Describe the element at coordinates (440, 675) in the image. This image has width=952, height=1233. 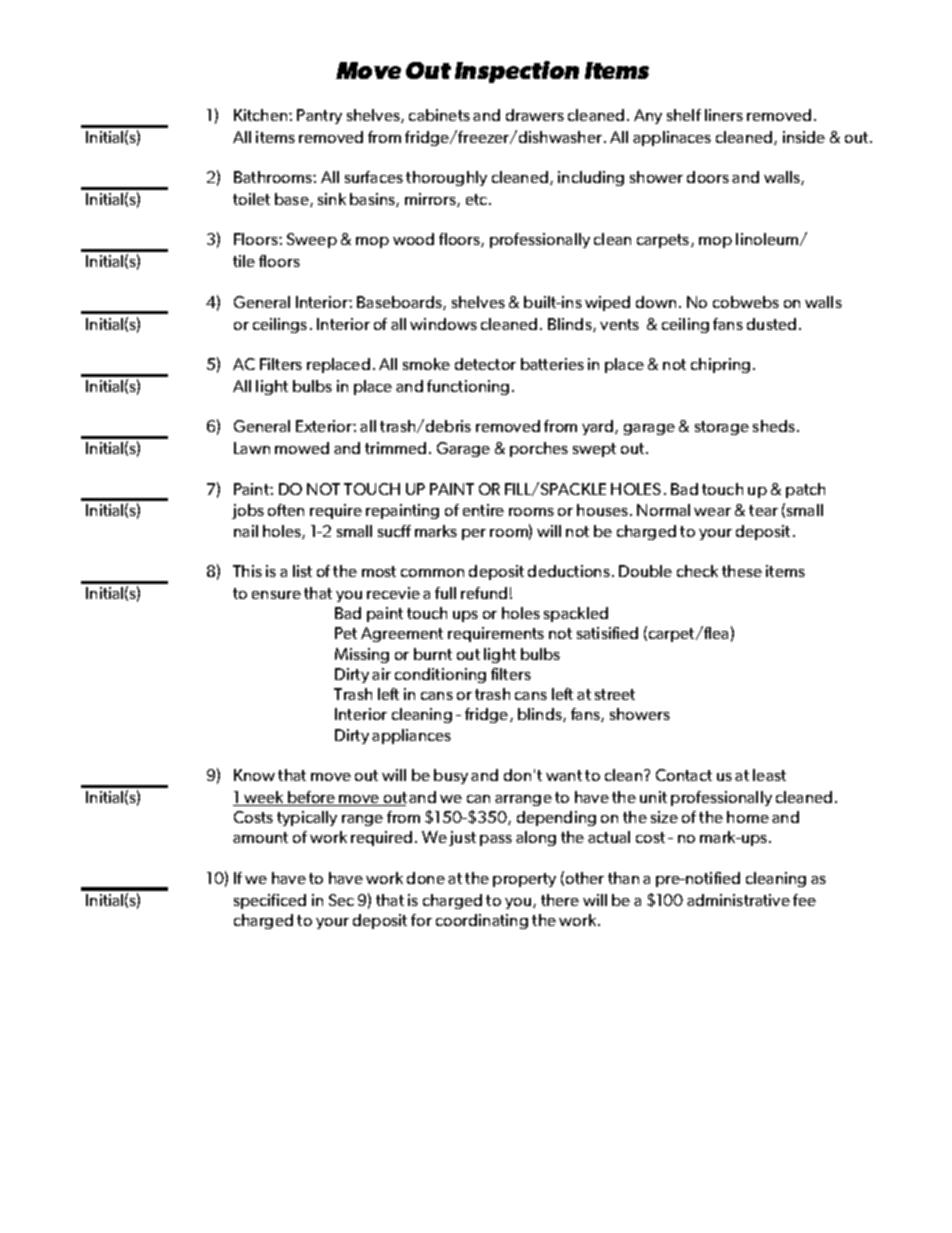
I see `conditioning` at that location.
